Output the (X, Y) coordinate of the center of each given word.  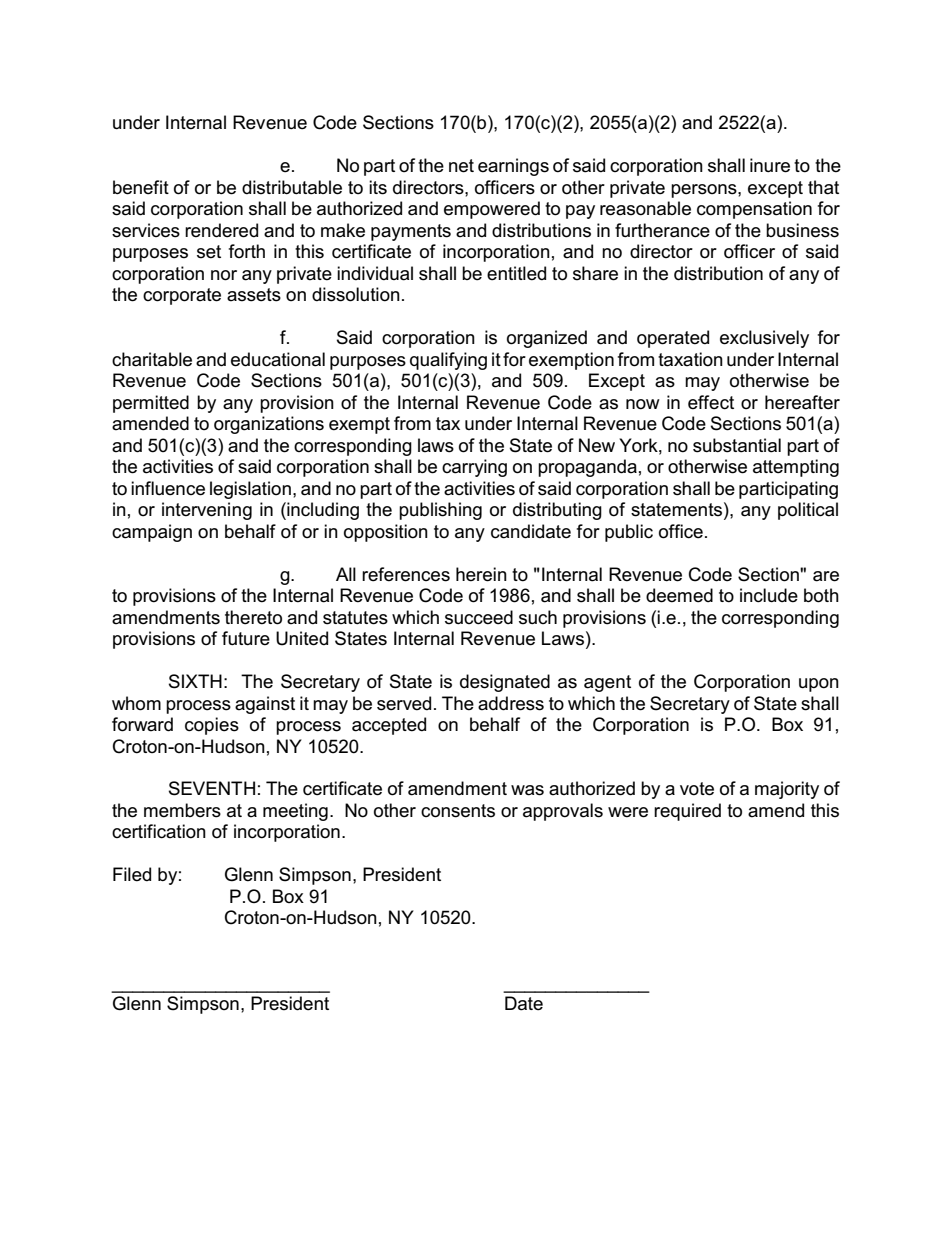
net (461, 166)
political (808, 511)
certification (159, 831)
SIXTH (195, 681)
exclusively (764, 339)
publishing (440, 511)
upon (819, 685)
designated (505, 683)
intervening (207, 511)
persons (705, 191)
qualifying (448, 361)
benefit (141, 187)
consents (458, 811)
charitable (152, 359)
